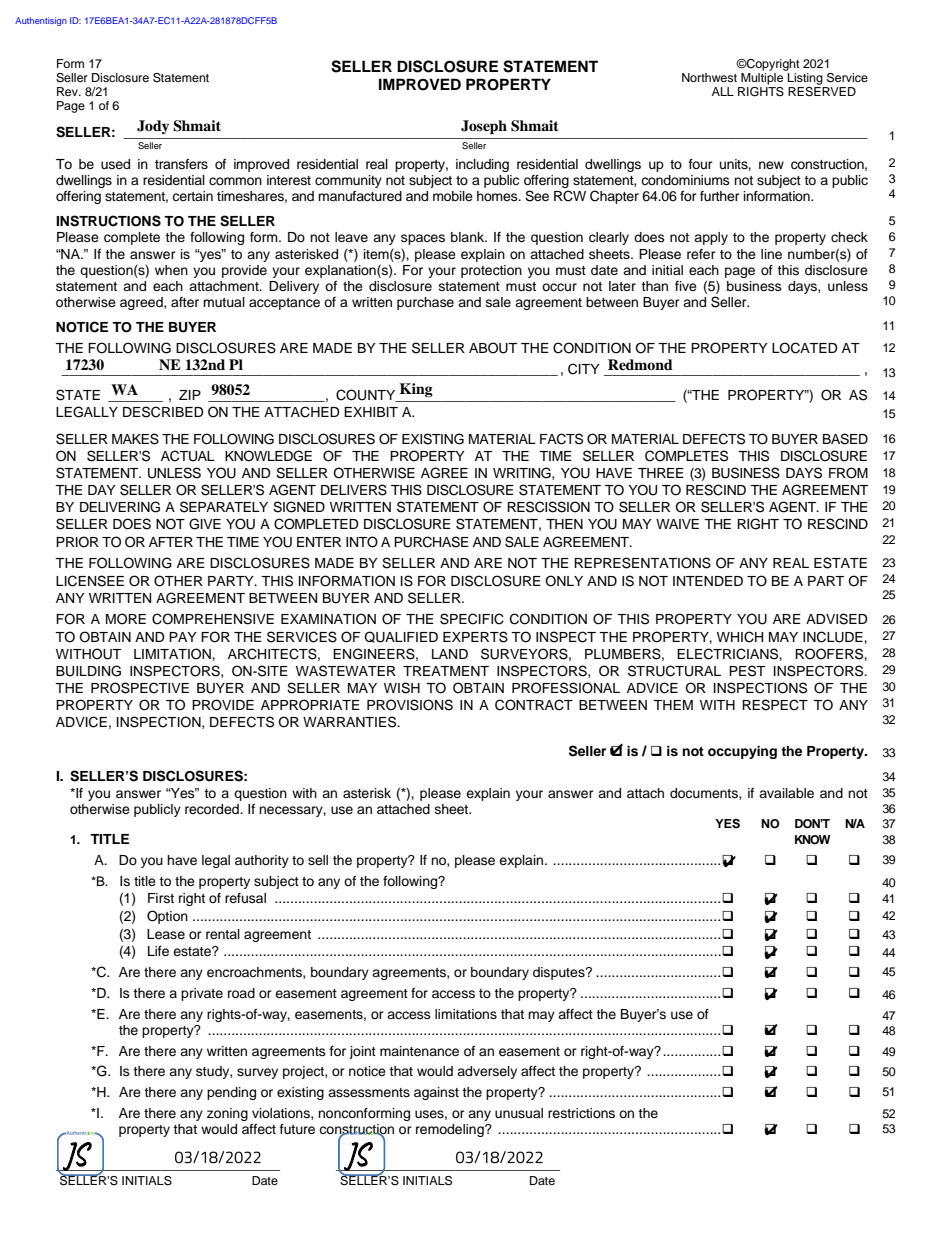 This screenshot has width=952, height=1233. Describe the element at coordinates (786, 793) in the screenshot. I see `available` at that location.
